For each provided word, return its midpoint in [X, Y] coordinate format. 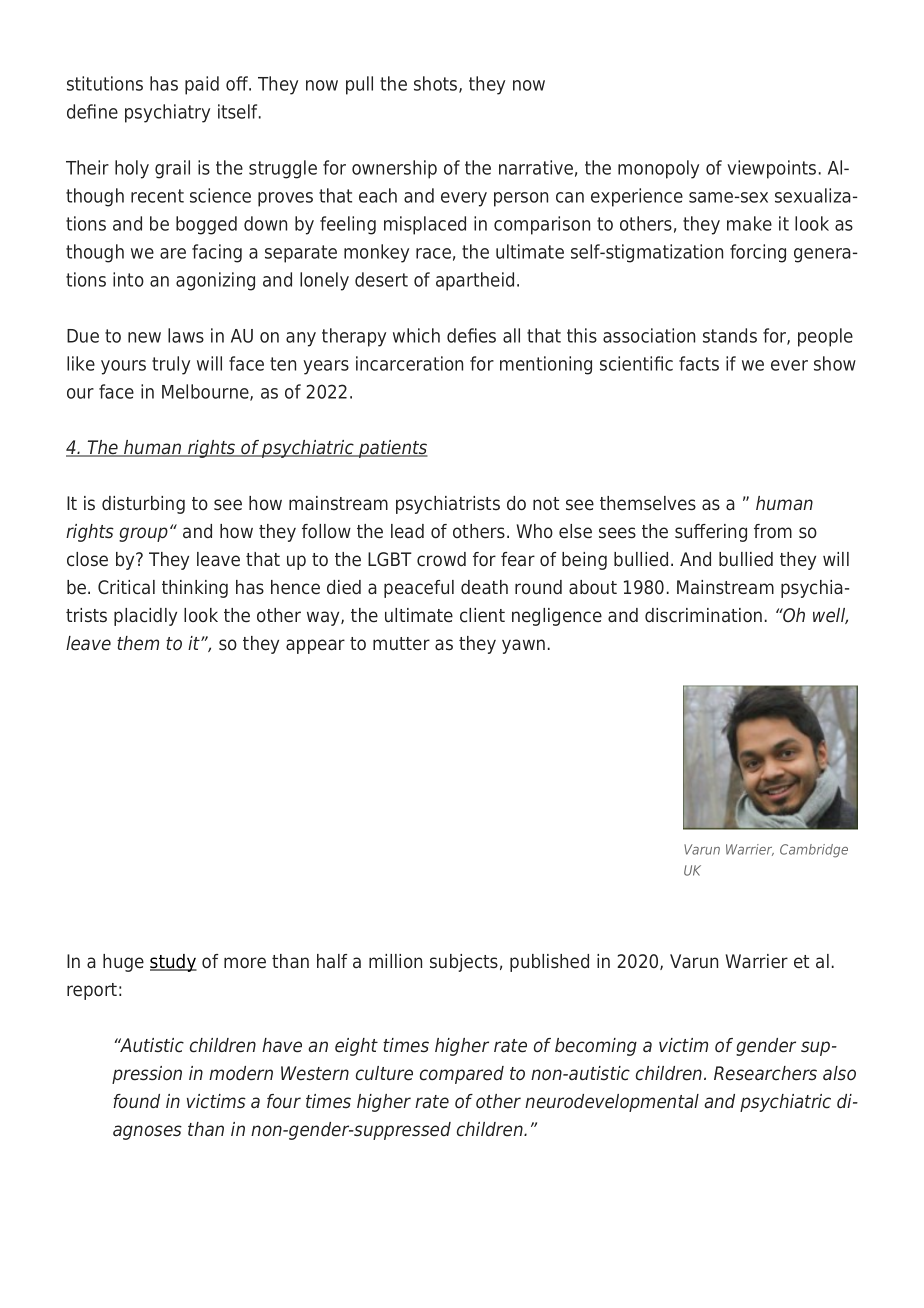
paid [202, 85]
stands [730, 335]
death [484, 587]
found [136, 1101]
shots [437, 84]
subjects [464, 963]
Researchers [765, 1073]
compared [462, 1075]
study [173, 963]
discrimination [703, 615]
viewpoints [771, 169]
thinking [195, 589]
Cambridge [814, 851]
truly [171, 365]
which [416, 335]
